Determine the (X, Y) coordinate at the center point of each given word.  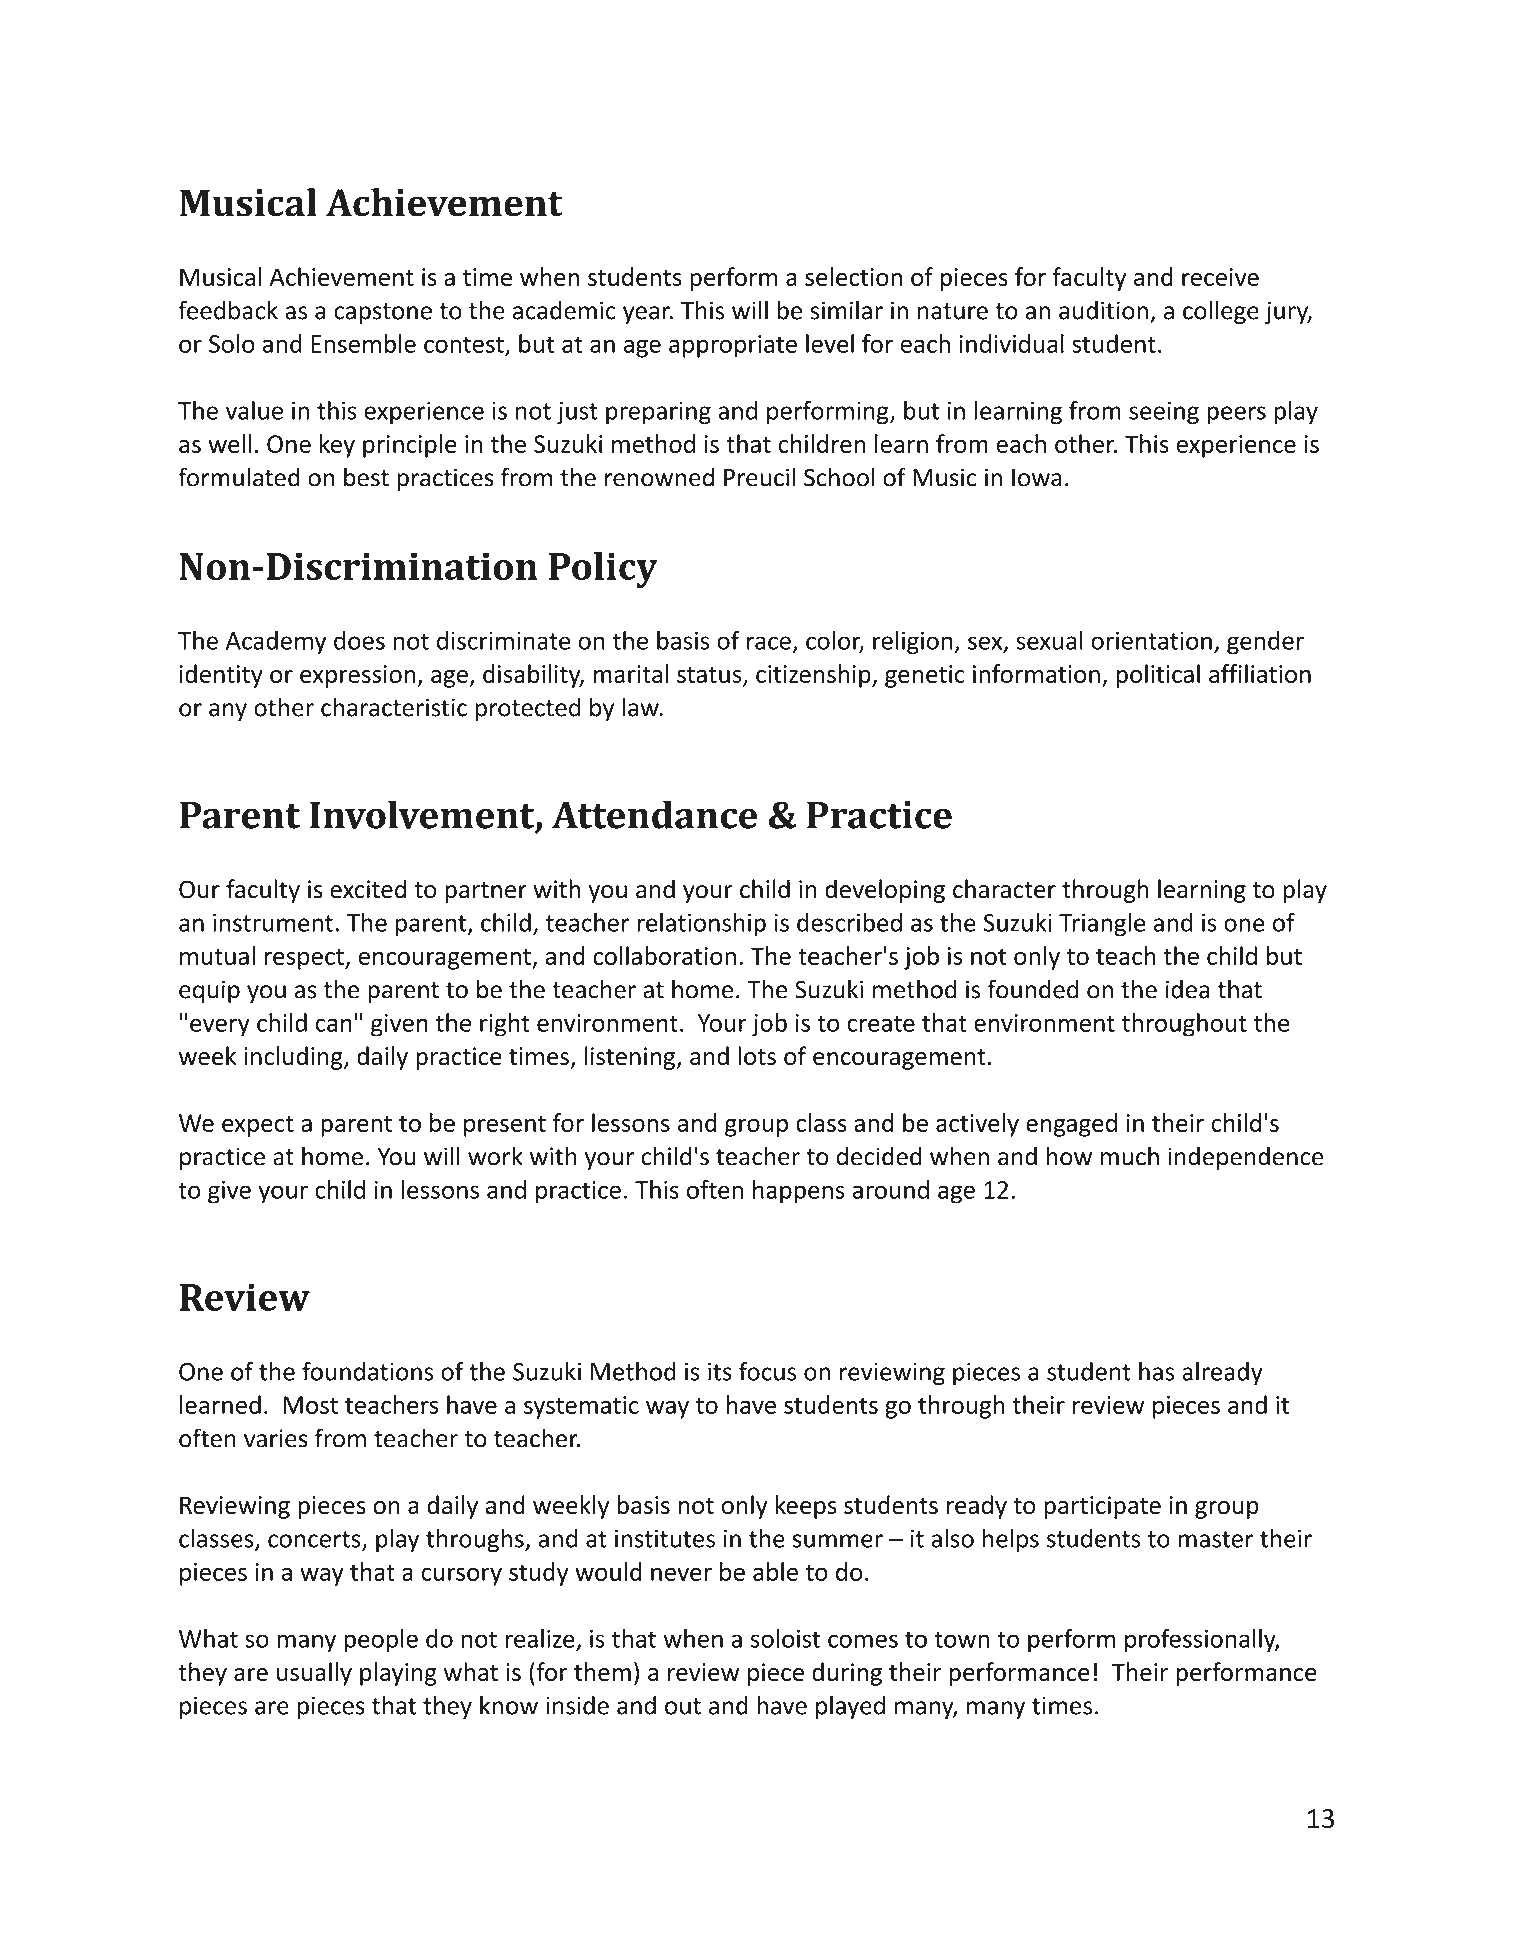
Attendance (654, 814)
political (1158, 676)
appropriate (733, 346)
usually (314, 1674)
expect (258, 1126)
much (1130, 1156)
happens (799, 1192)
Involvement (423, 815)
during (847, 1674)
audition (1103, 310)
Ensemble (363, 343)
